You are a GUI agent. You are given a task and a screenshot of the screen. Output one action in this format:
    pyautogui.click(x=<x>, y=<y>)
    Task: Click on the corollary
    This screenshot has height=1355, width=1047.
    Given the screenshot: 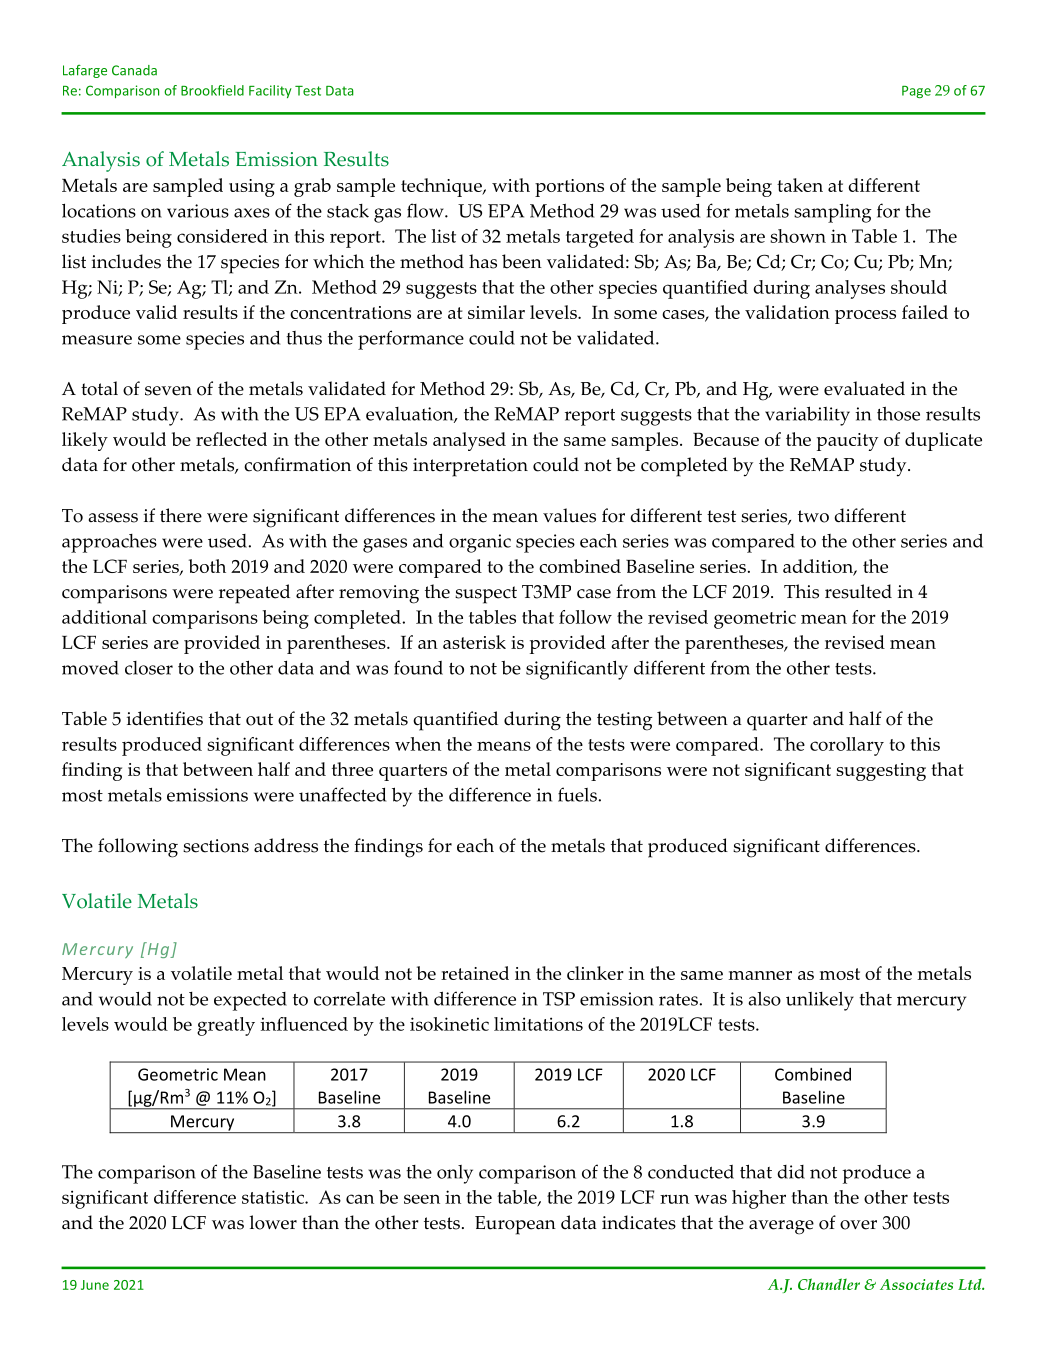 What is the action you would take?
    pyautogui.click(x=847, y=746)
